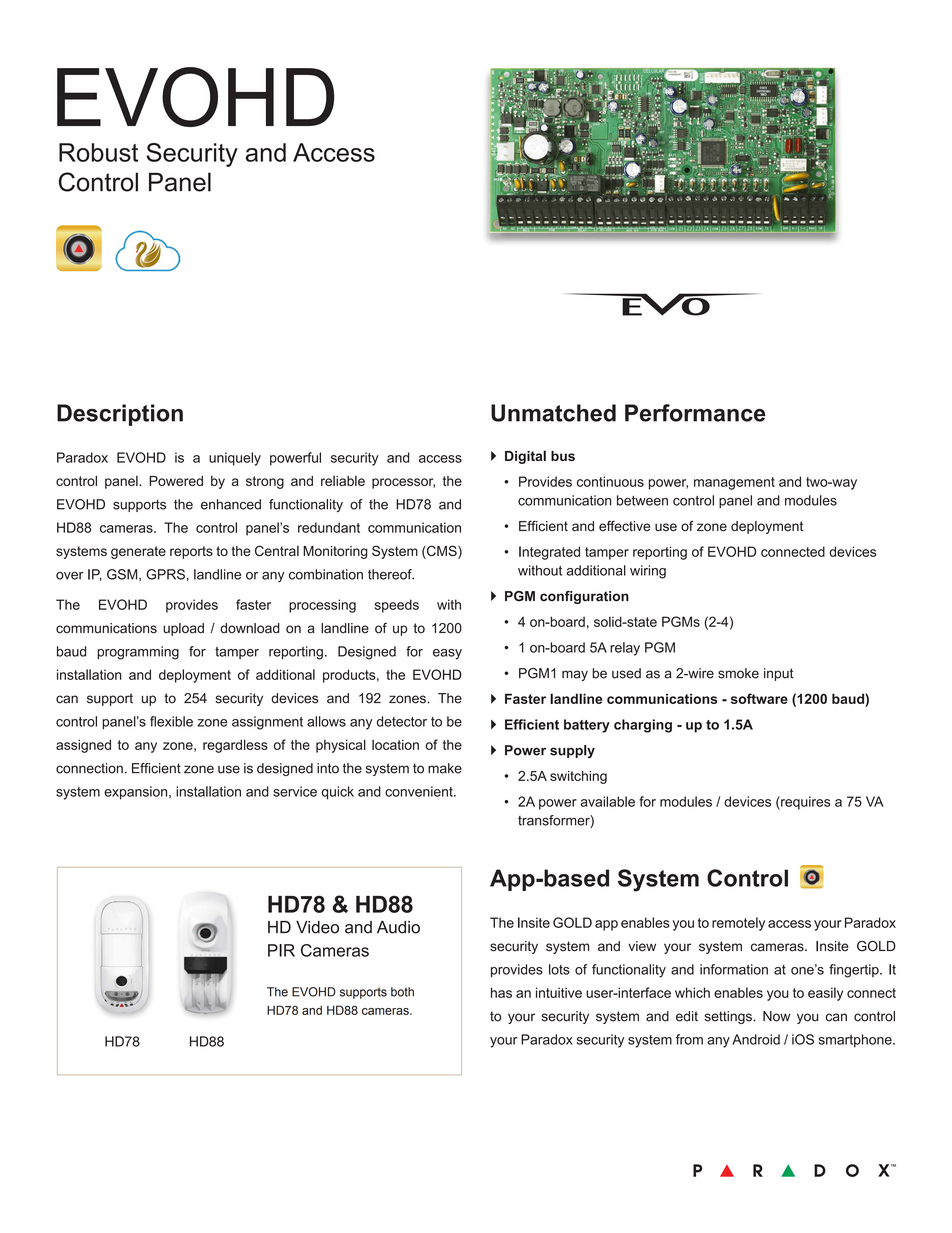 The height and width of the screenshot is (1233, 952). I want to click on PIR, so click(281, 950).
